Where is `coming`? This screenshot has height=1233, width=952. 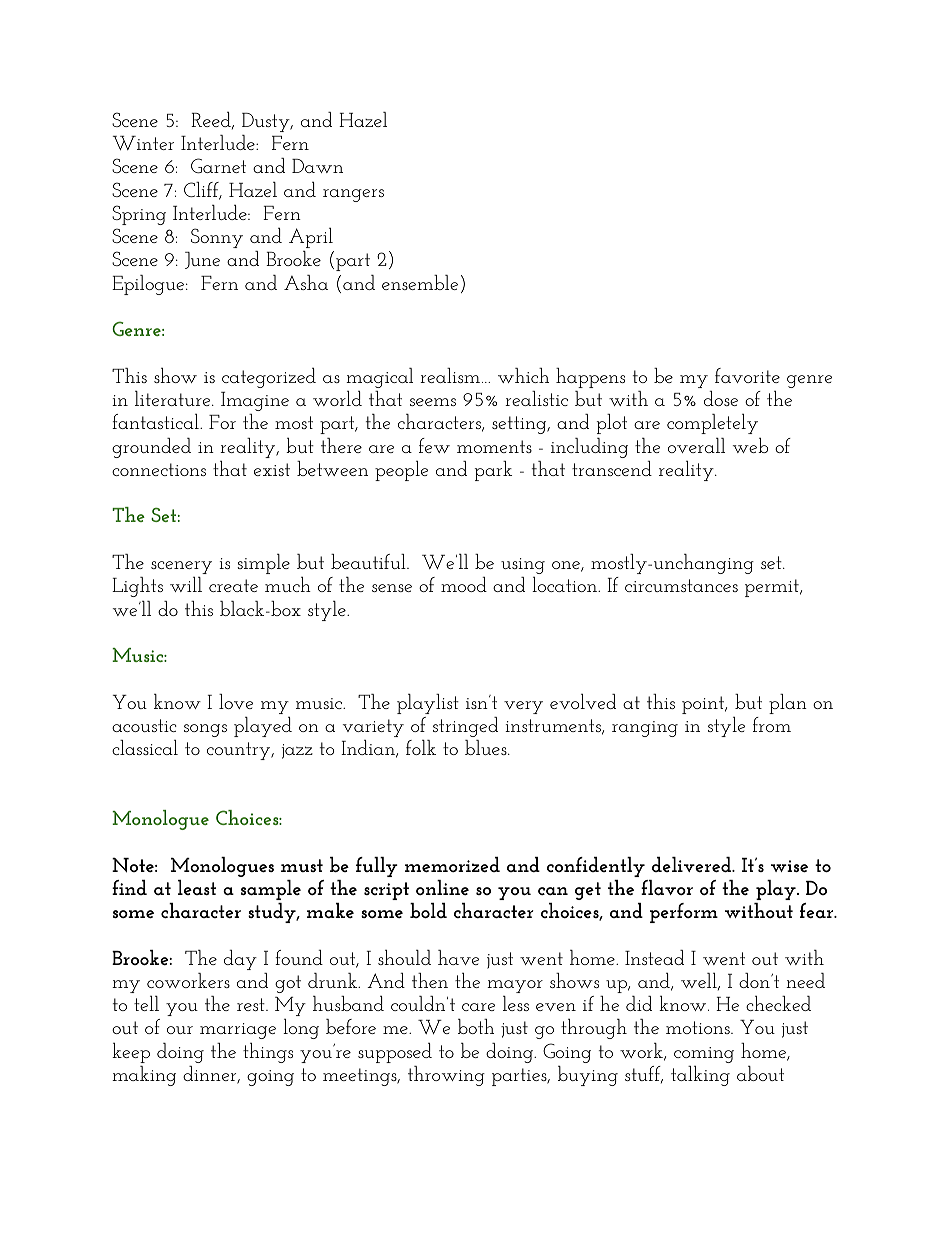
coming is located at coordinates (704, 1055).
